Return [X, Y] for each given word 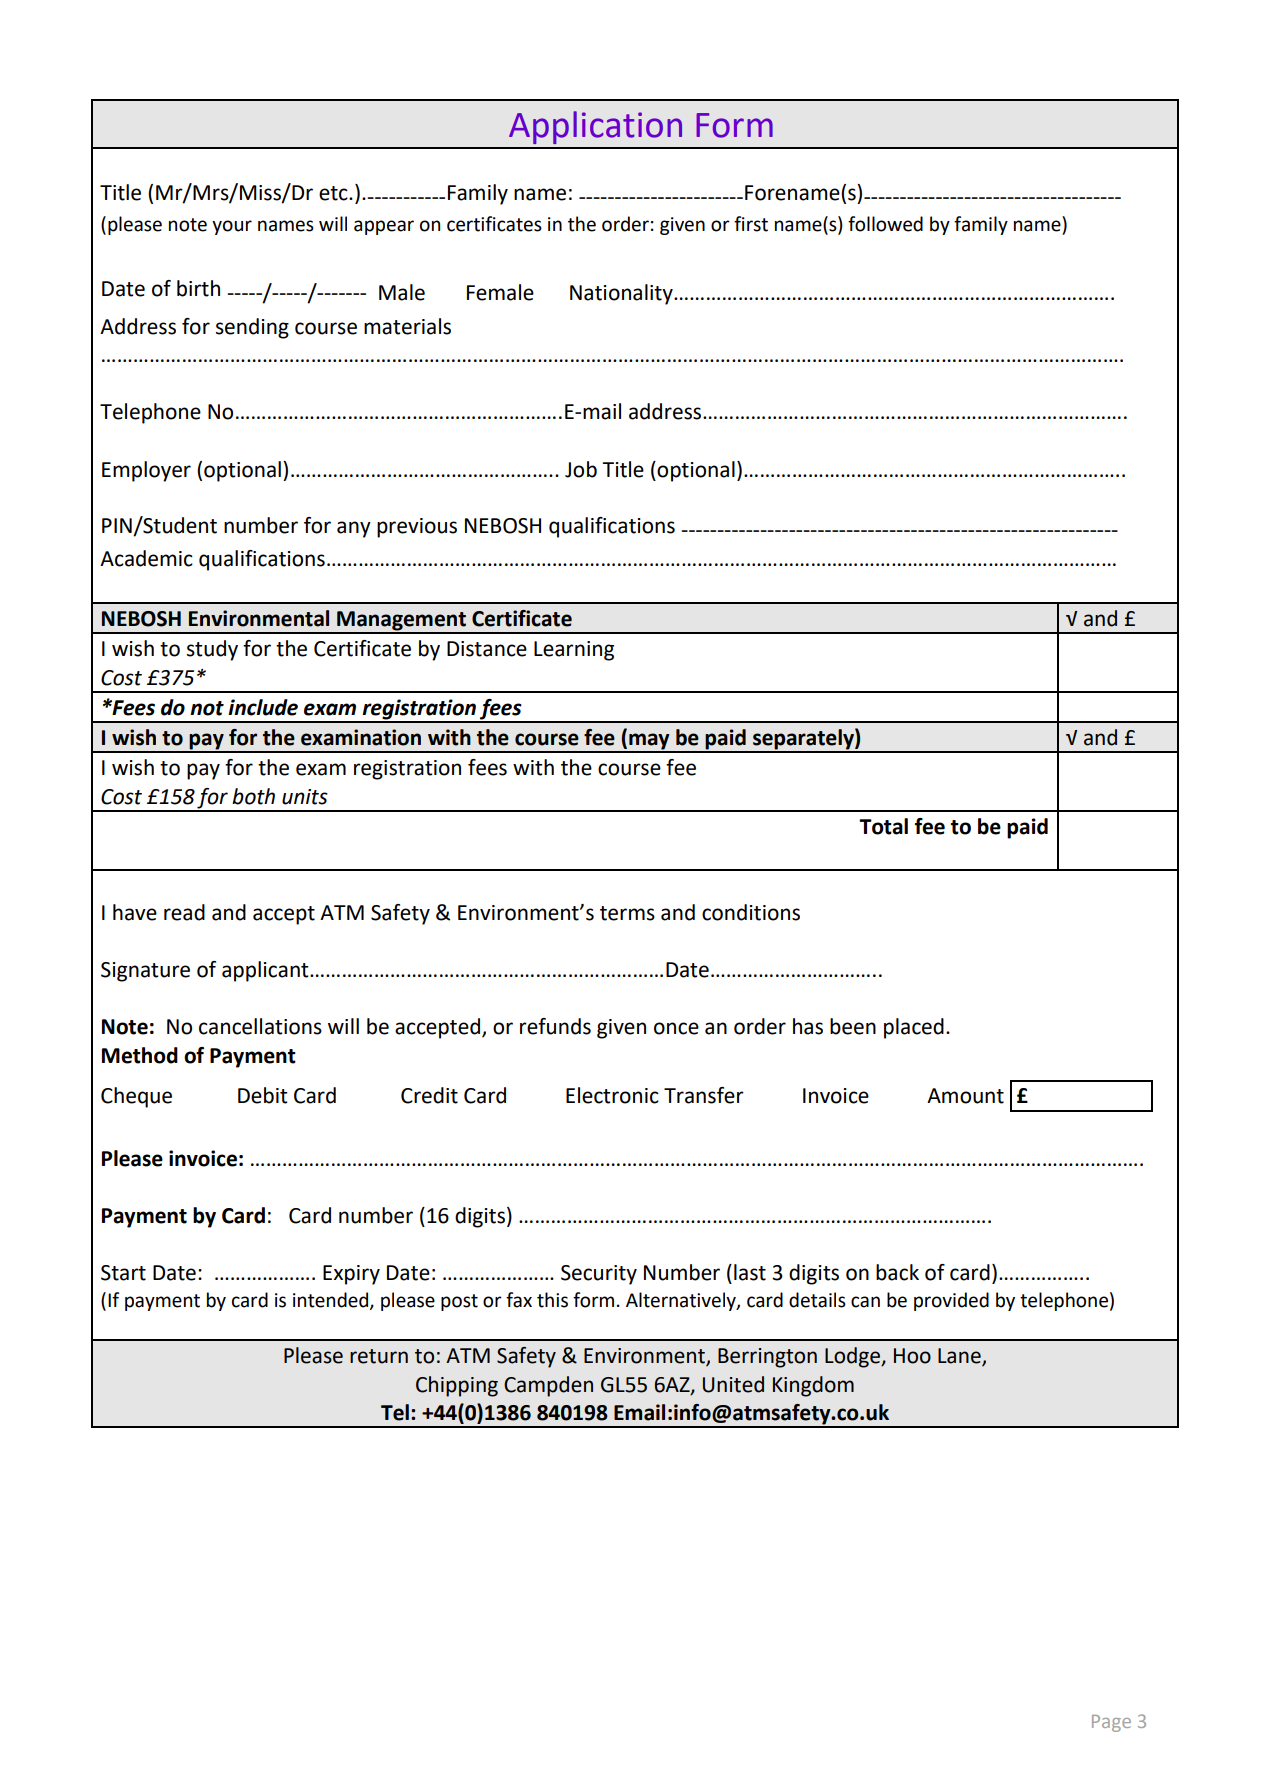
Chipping [457, 1386]
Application [595, 127]
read [184, 912]
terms [627, 913]
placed [914, 1028]
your [232, 227]
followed [885, 224]
